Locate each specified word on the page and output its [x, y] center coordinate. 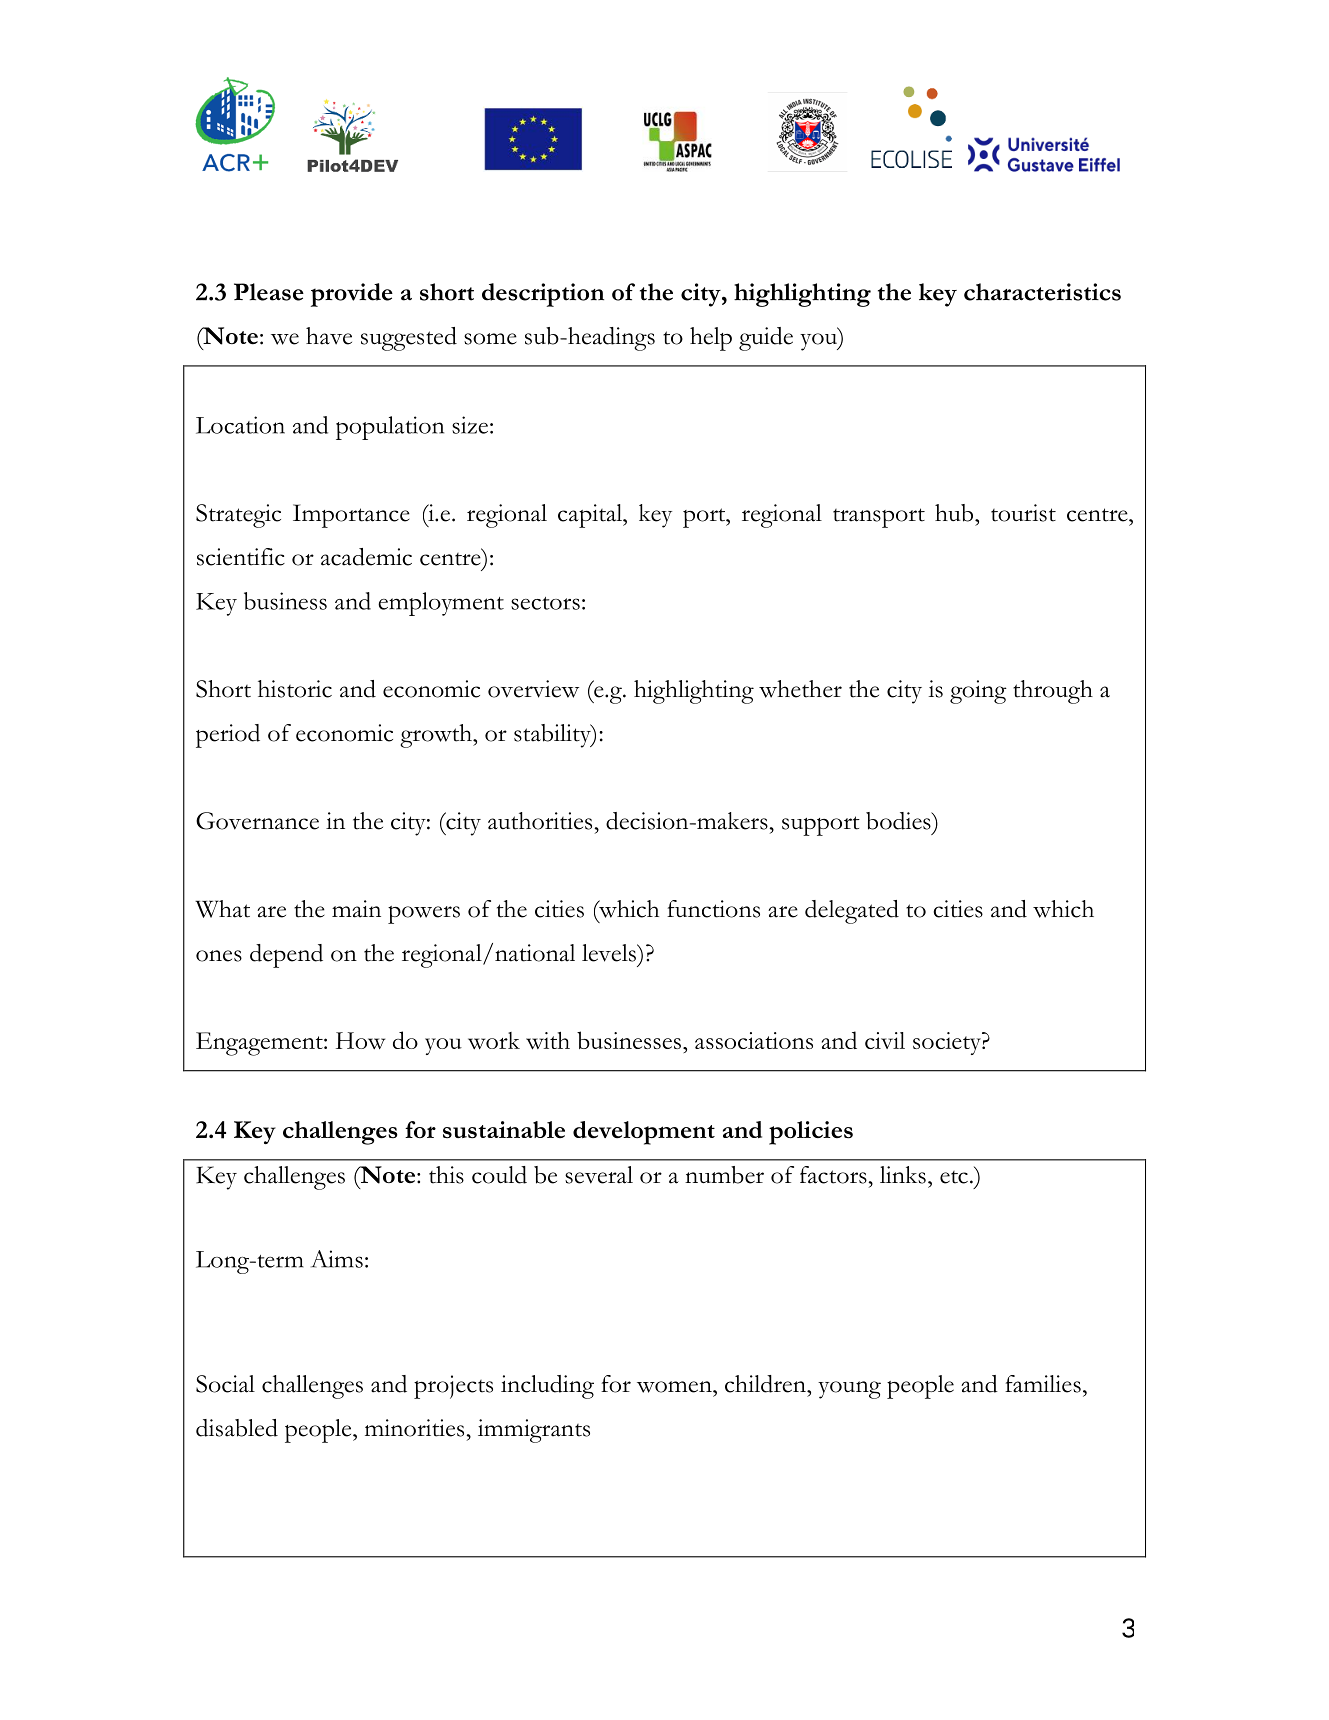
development [644, 1133]
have [329, 336]
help [711, 339]
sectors [545, 603]
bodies [899, 821]
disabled [237, 1428]
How [360, 1040]
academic [366, 557]
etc [954, 1177]
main [356, 909]
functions [713, 909]
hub [955, 513]
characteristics [1042, 292]
